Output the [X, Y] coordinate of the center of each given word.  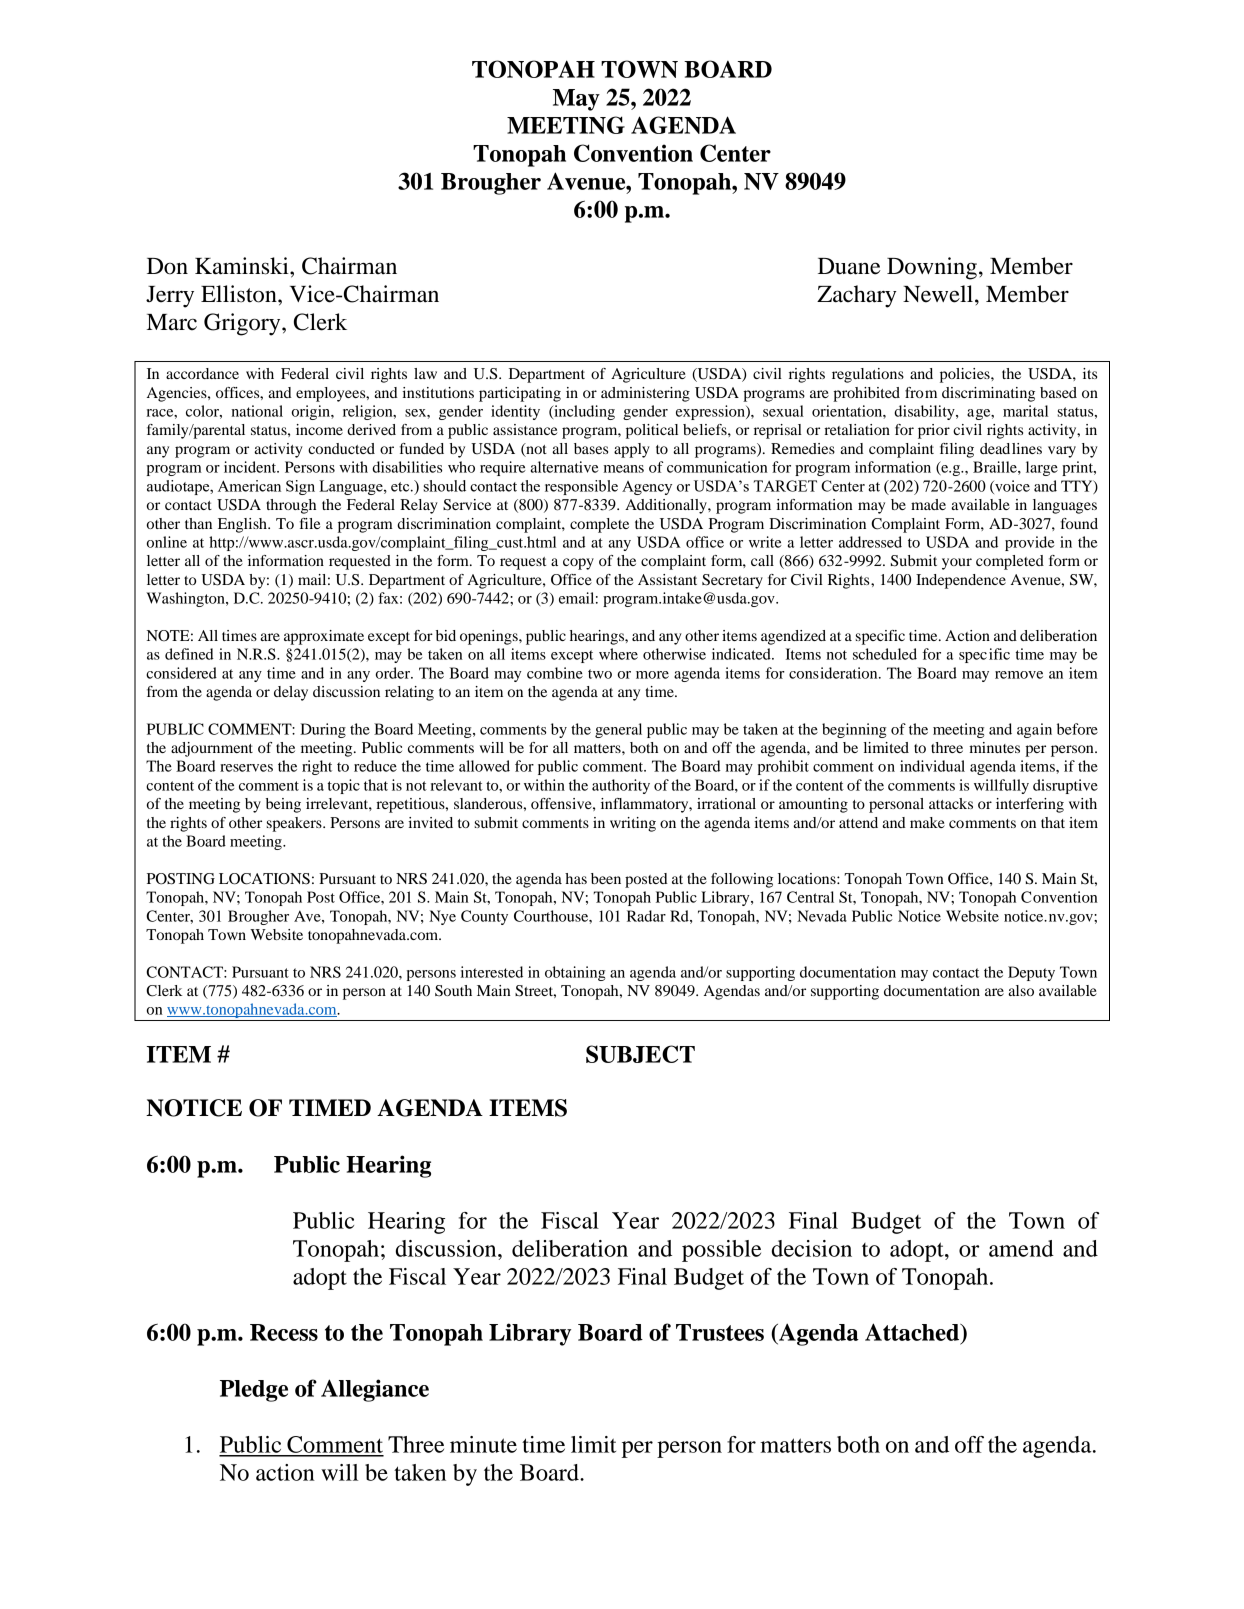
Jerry [170, 297]
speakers [295, 824]
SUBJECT [640, 1054]
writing [633, 824]
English [243, 525]
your [957, 564]
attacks [951, 803]
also [1021, 990]
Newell [939, 294]
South [453, 991]
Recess [284, 1332]
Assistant [667, 579]
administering [645, 394]
